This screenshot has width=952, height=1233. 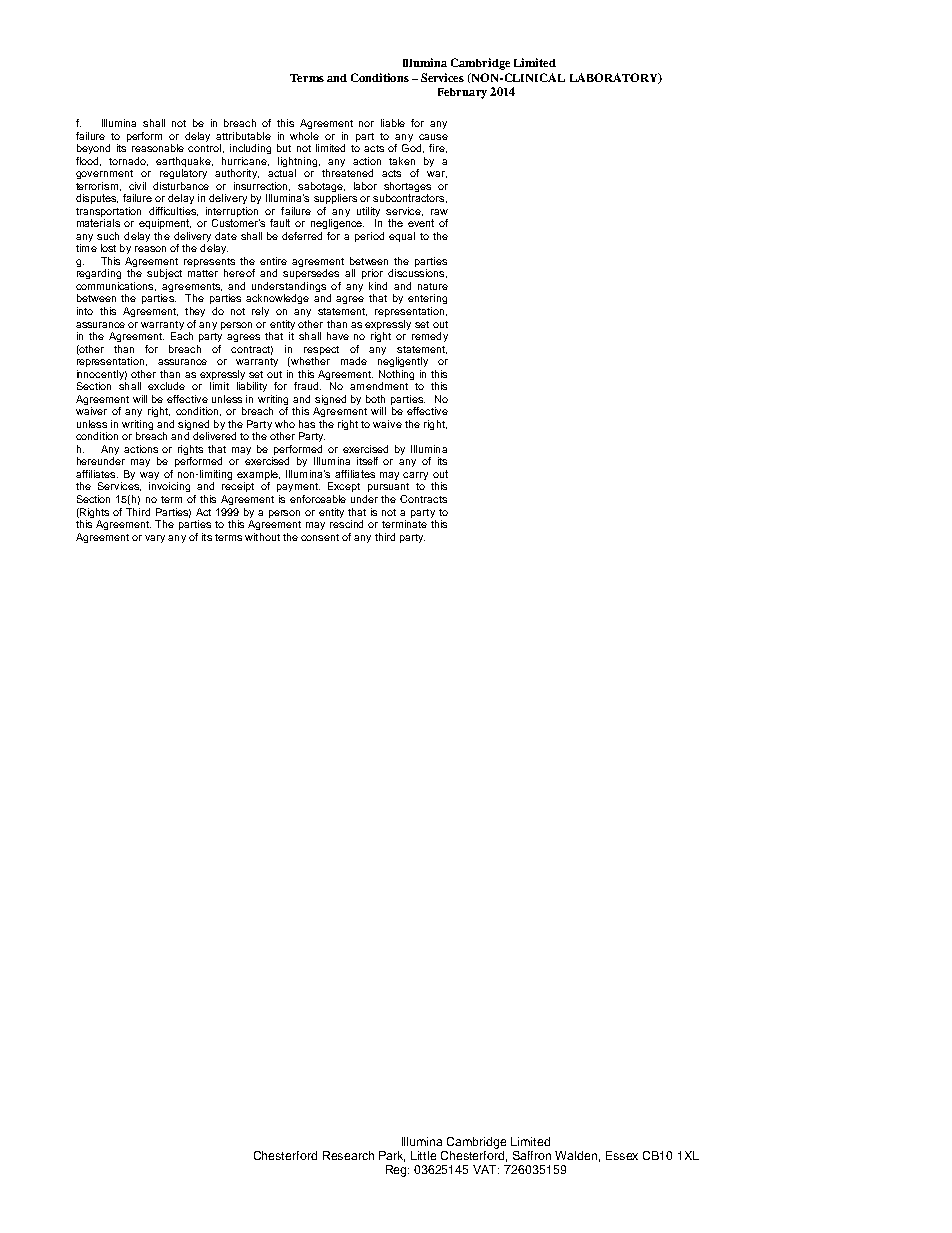 What do you see at coordinates (348, 1155) in the screenshot?
I see `Research` at bounding box center [348, 1155].
